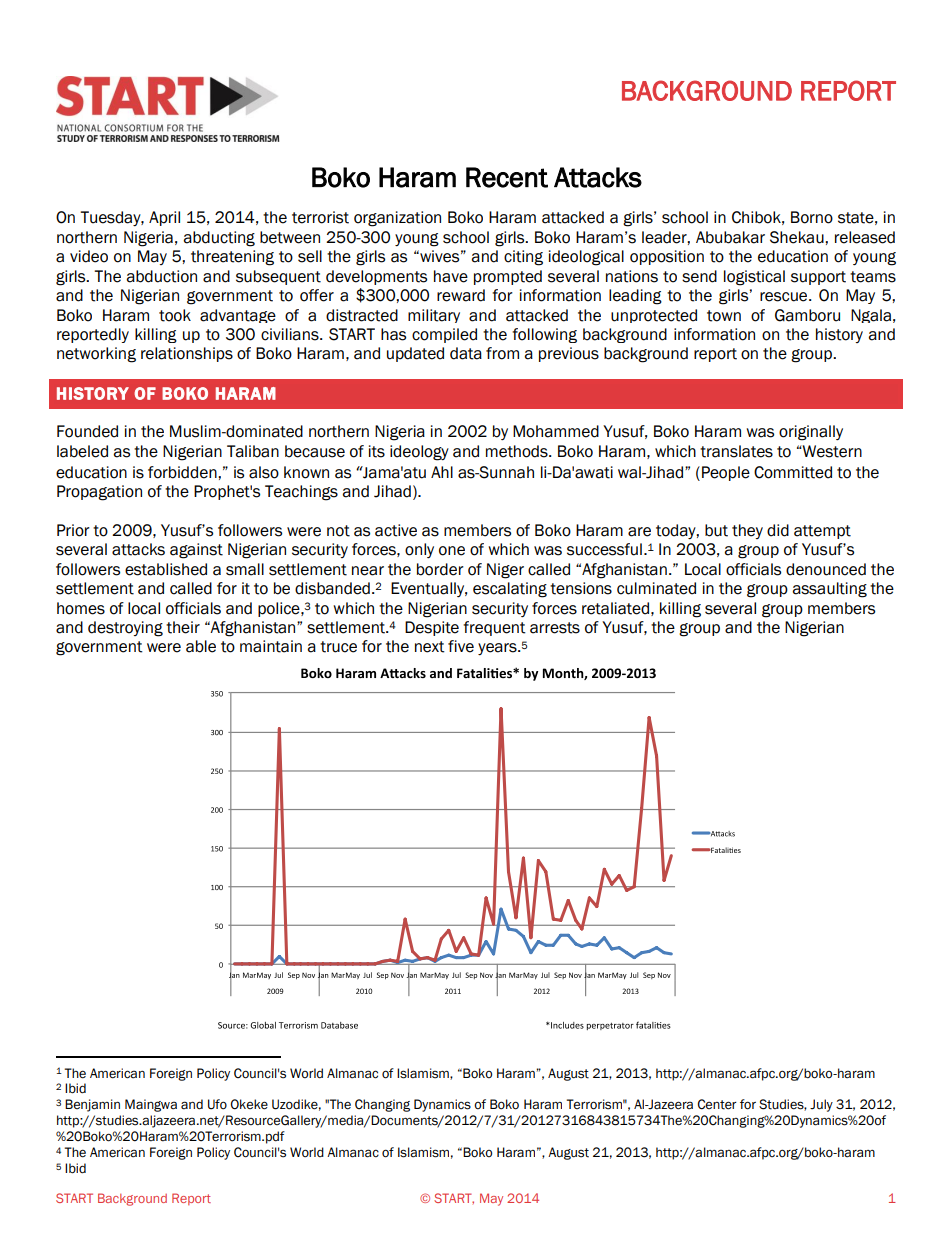  Describe the element at coordinates (507, 177) in the screenshot. I see `Recent` at that location.
